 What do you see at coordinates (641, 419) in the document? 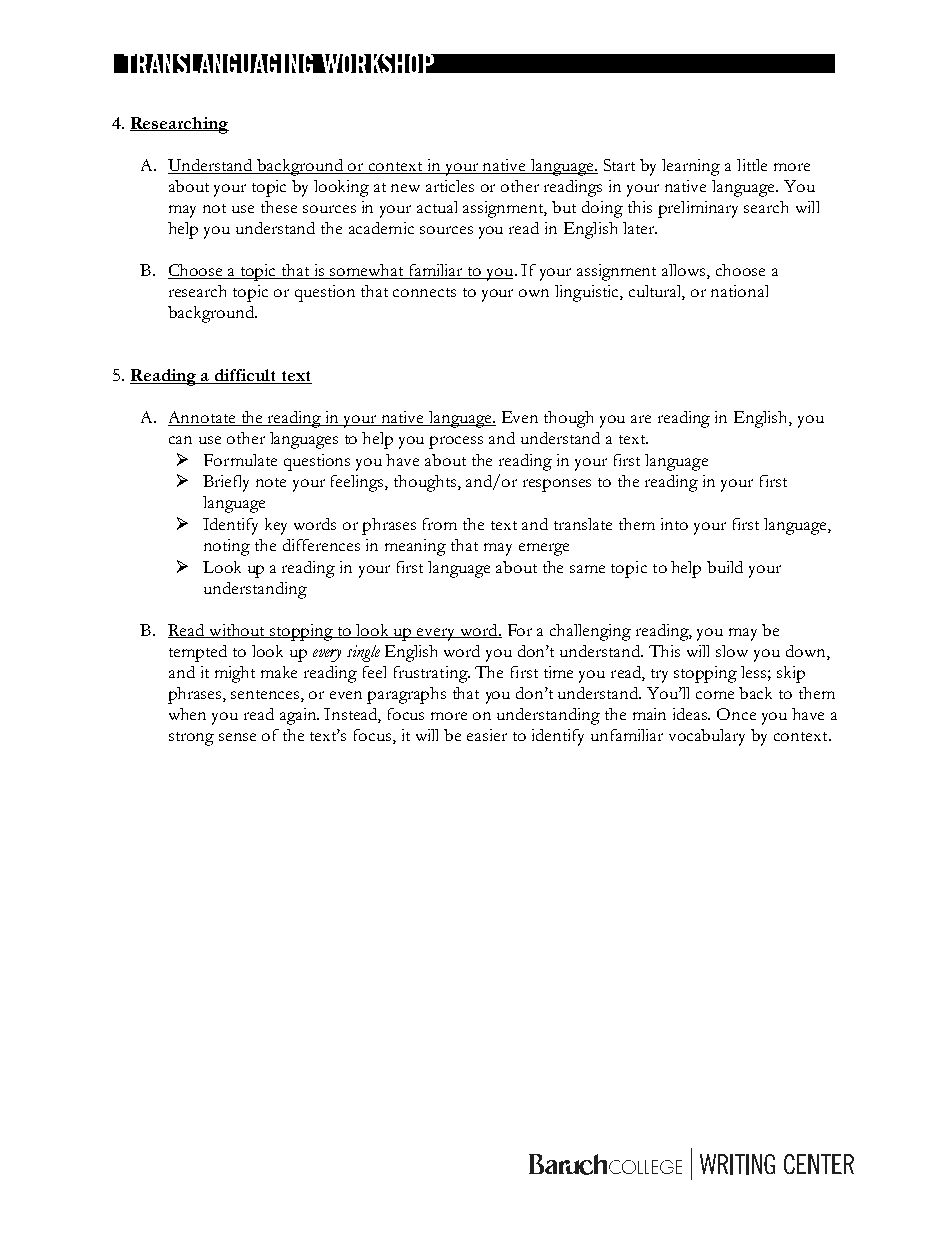
I see `are` at bounding box center [641, 419].
